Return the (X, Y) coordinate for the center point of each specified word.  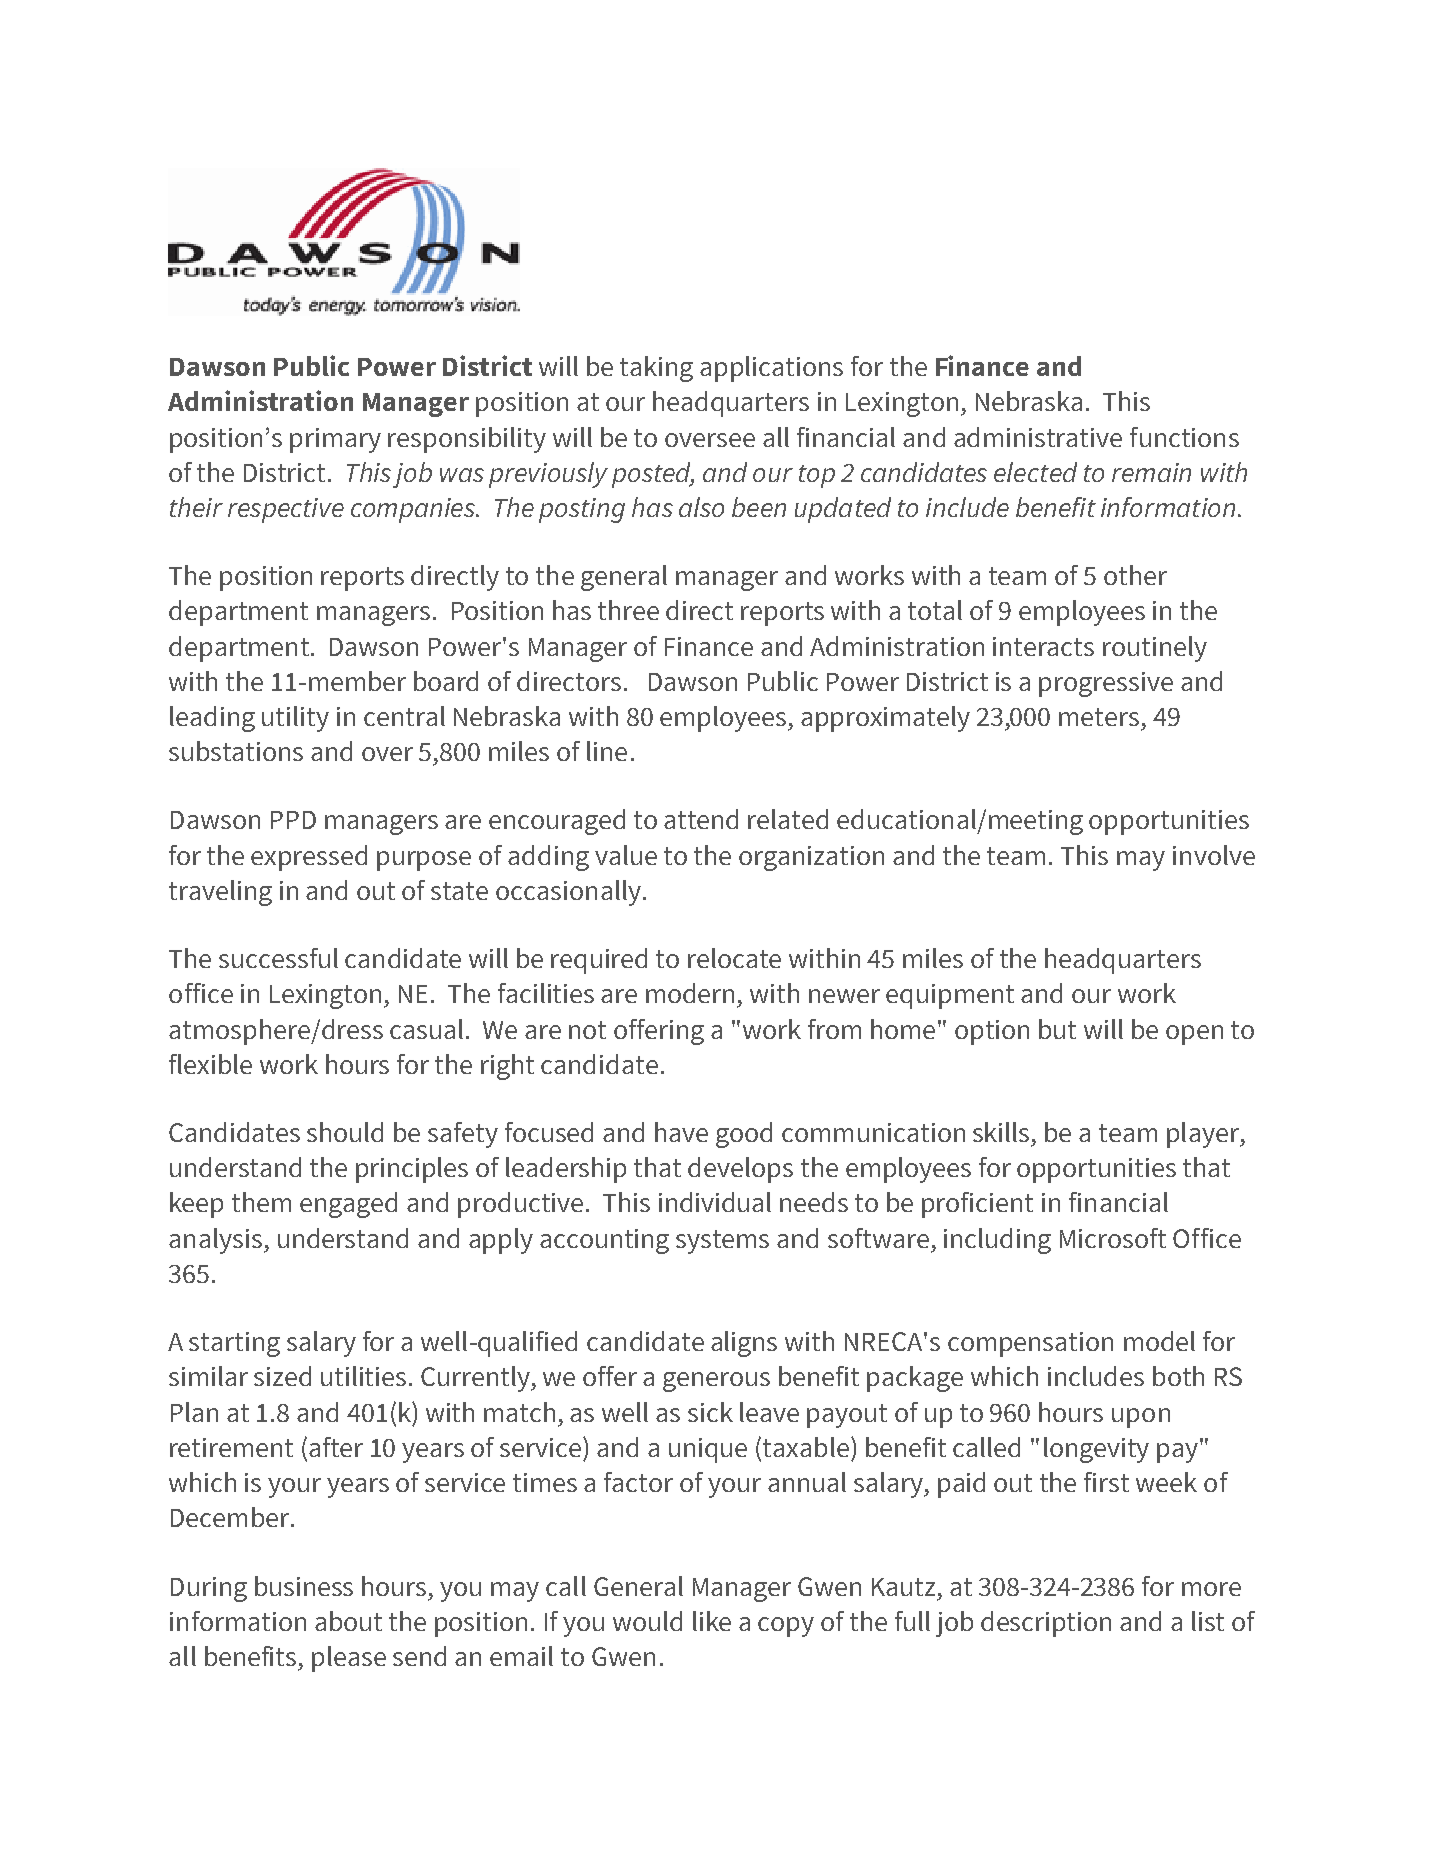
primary (335, 440)
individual (715, 1202)
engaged (348, 1205)
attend (701, 819)
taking (656, 369)
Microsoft (1113, 1238)
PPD (293, 820)
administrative (1038, 437)
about (348, 1621)
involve (1214, 855)
